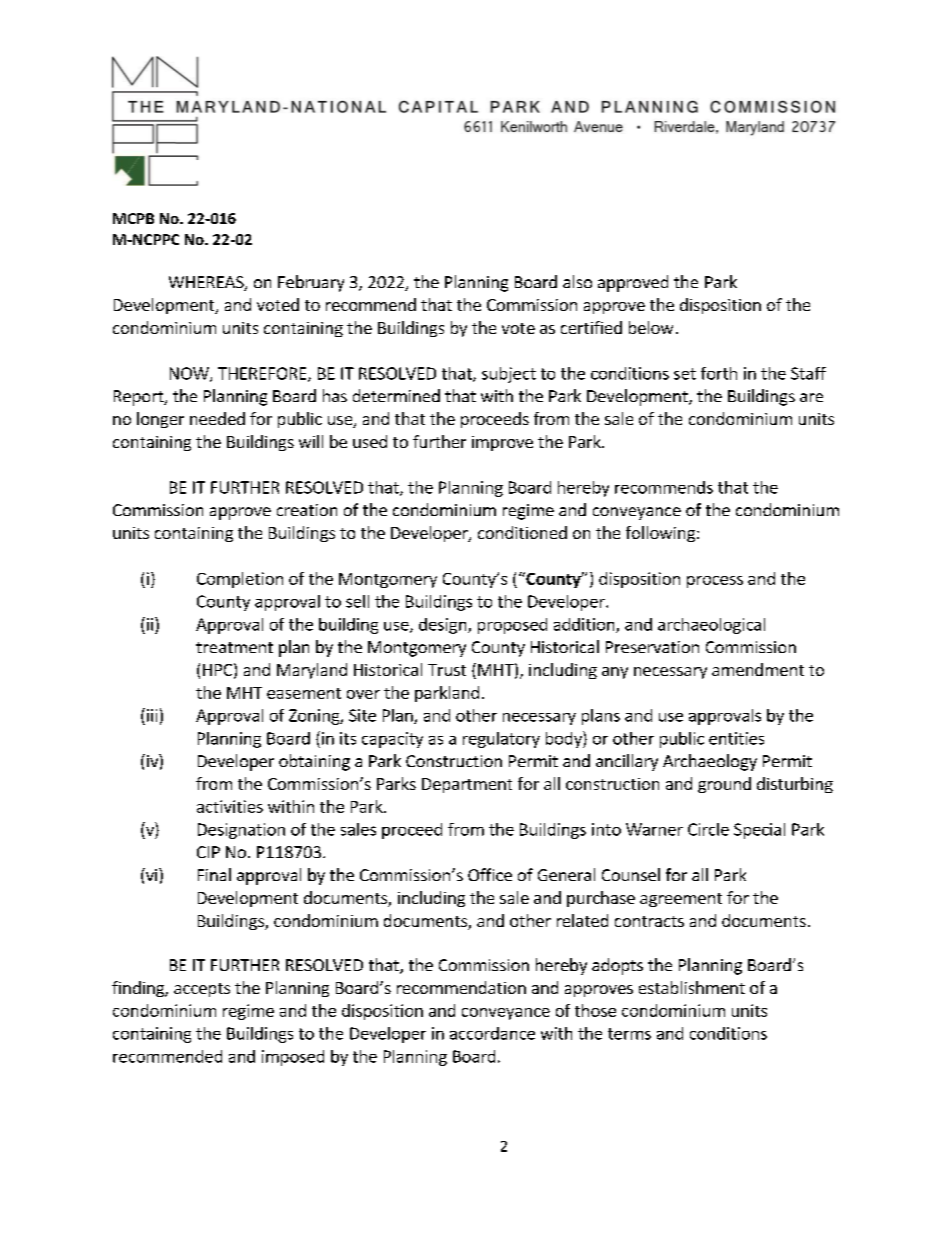  What do you see at coordinates (234, 647) in the screenshot?
I see `treatment` at bounding box center [234, 647].
